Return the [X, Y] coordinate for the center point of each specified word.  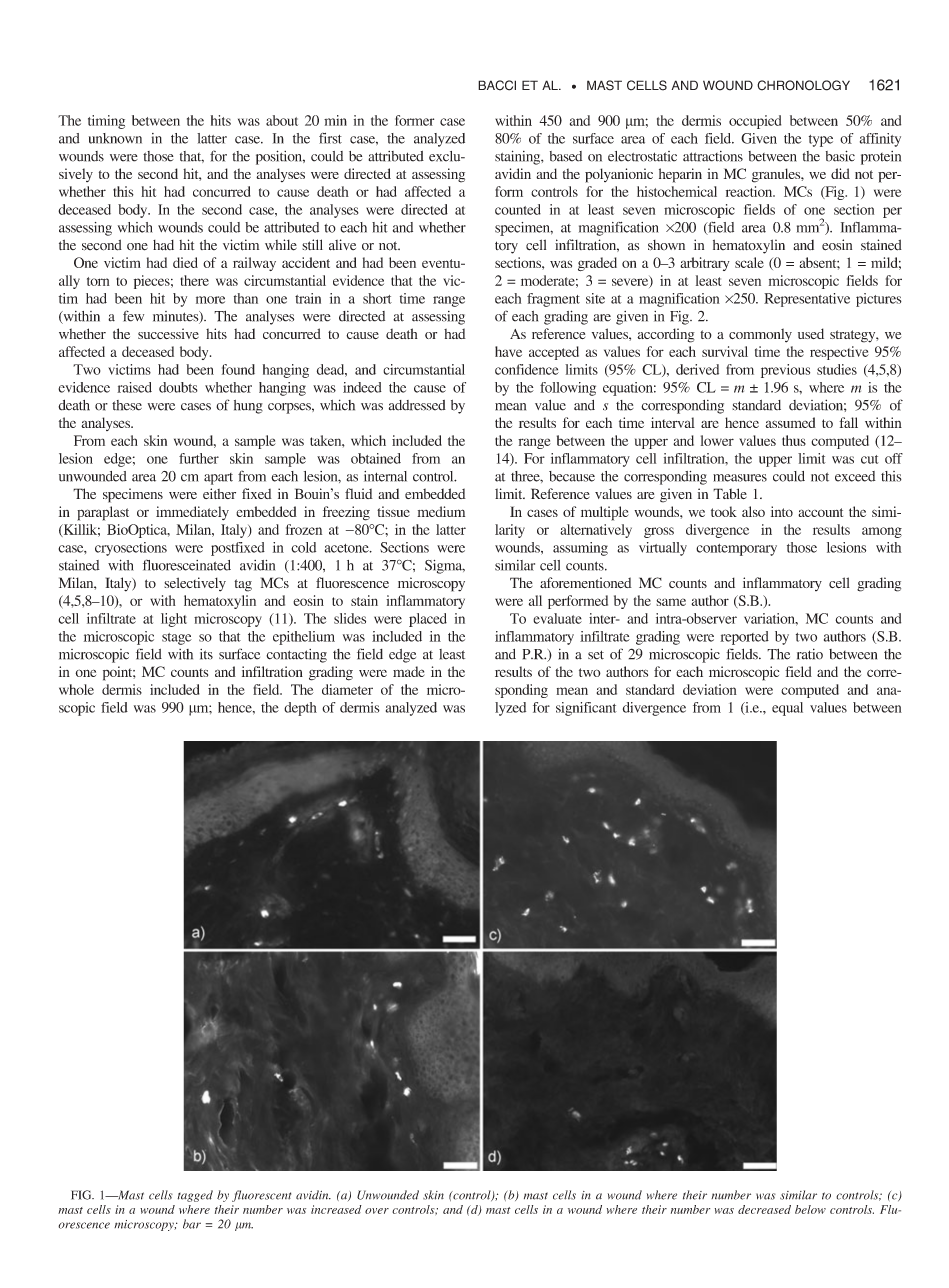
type [821, 141]
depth [300, 709]
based [566, 156]
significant [586, 709]
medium [441, 511]
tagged [195, 1196]
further [199, 458]
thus [794, 440]
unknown [115, 138]
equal [787, 709]
